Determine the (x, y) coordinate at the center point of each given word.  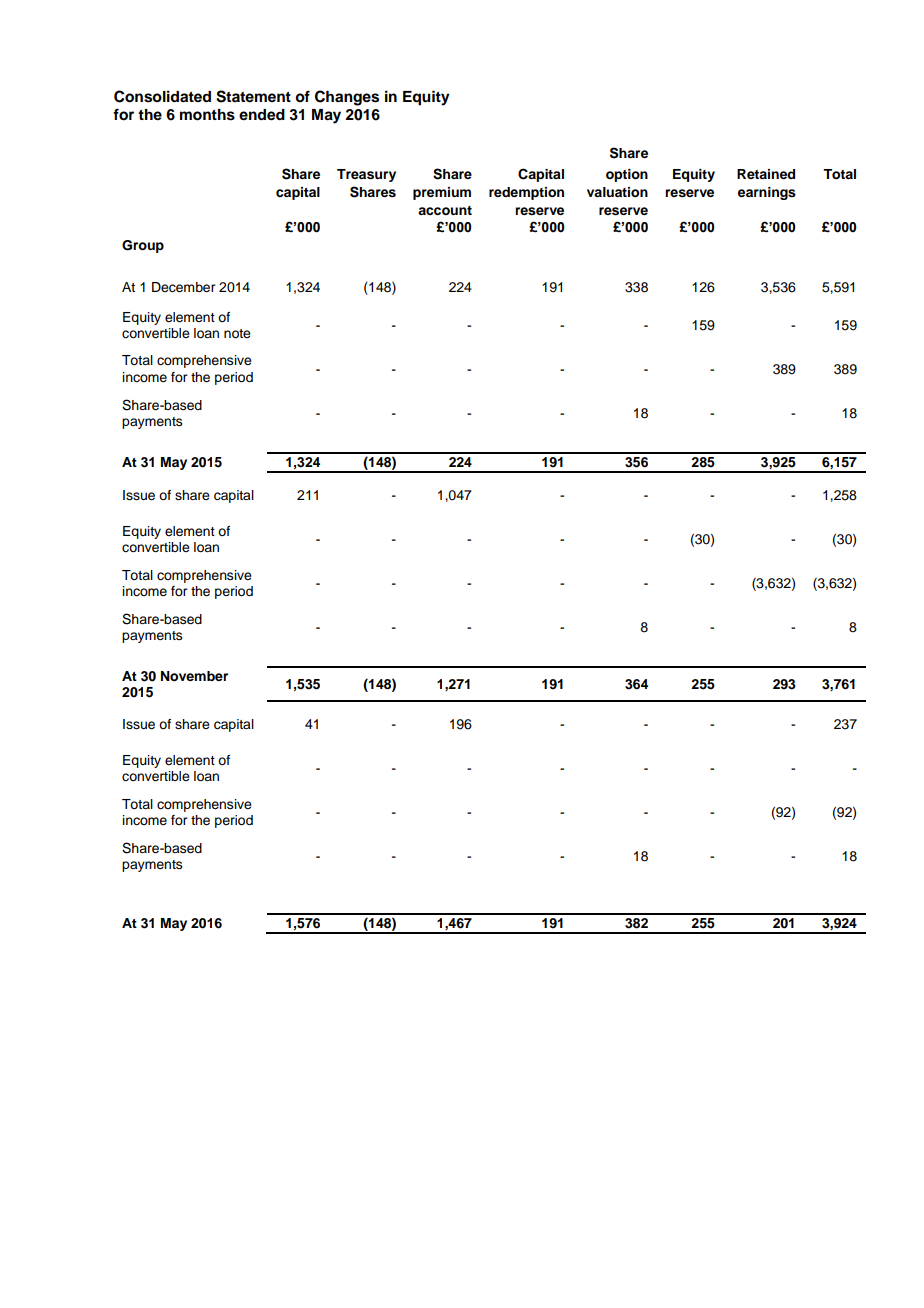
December (183, 287)
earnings (767, 193)
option (627, 175)
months (207, 115)
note (237, 333)
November (194, 676)
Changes (347, 98)
